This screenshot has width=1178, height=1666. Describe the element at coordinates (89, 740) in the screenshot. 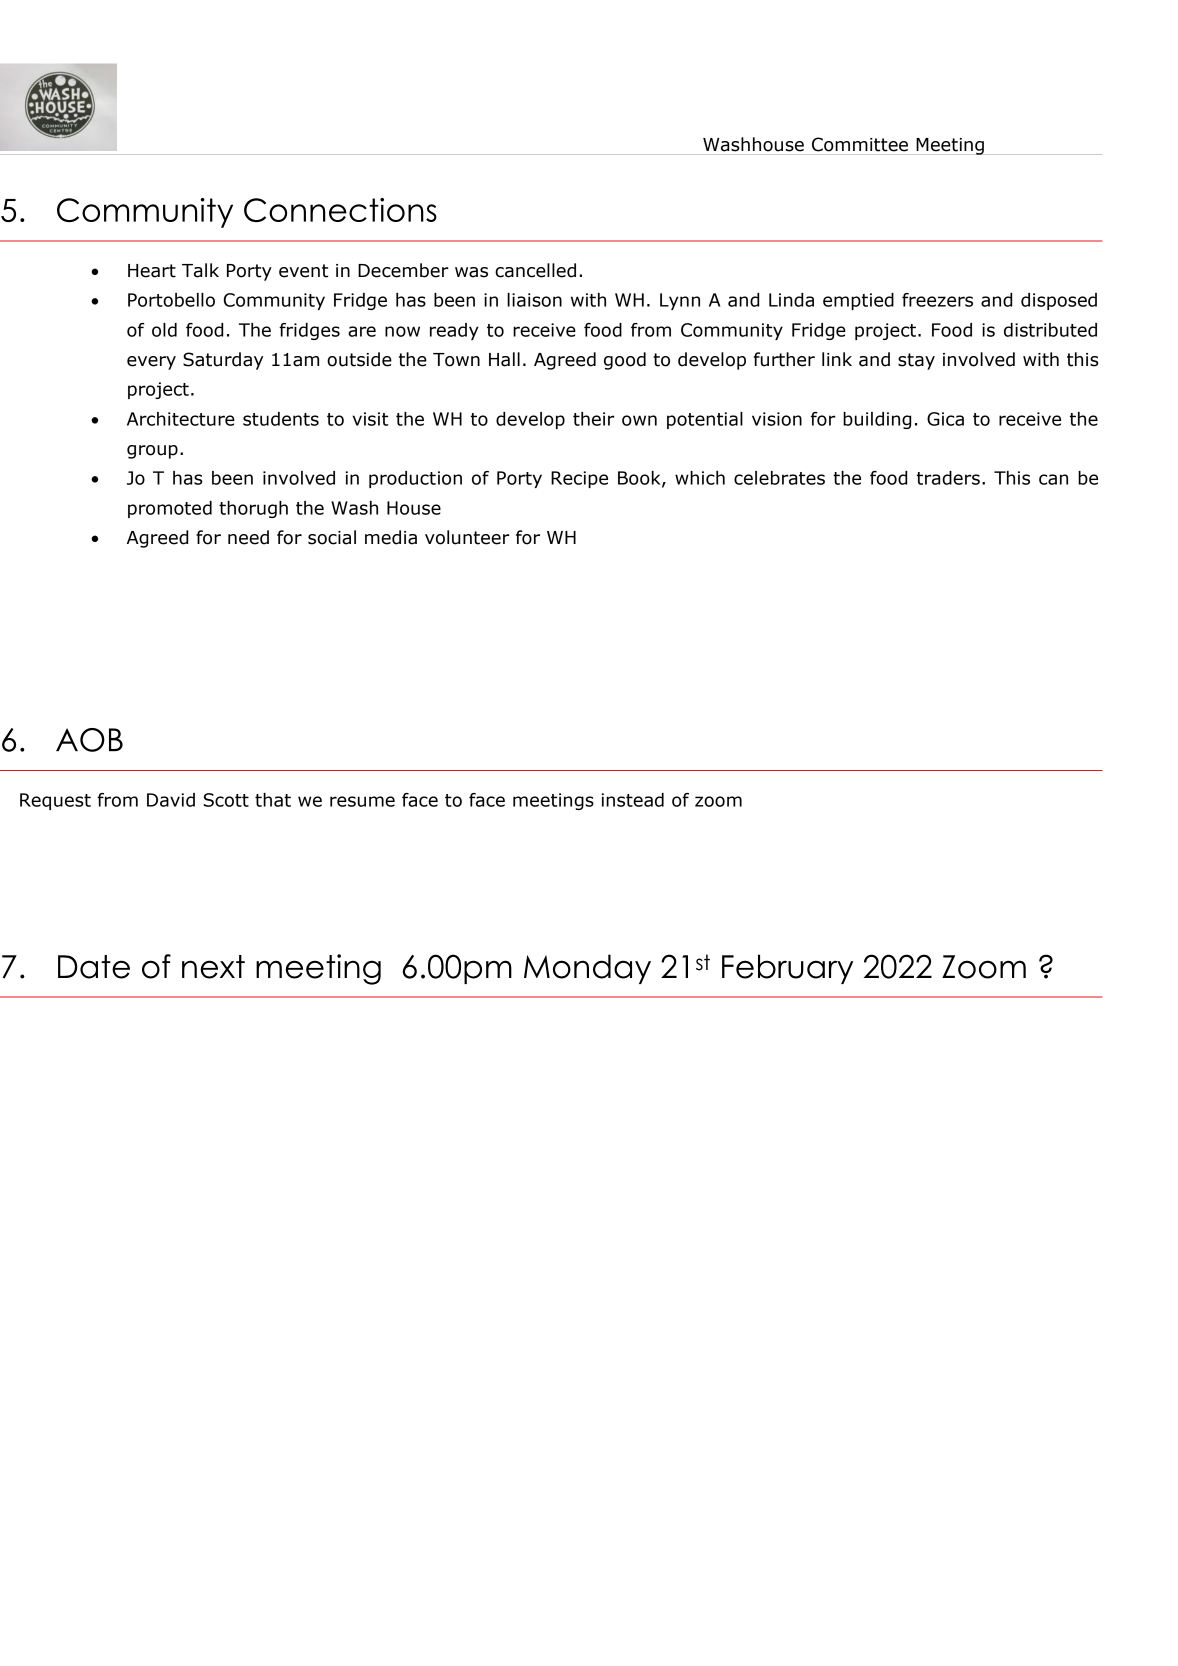

I see `AOB` at that location.
